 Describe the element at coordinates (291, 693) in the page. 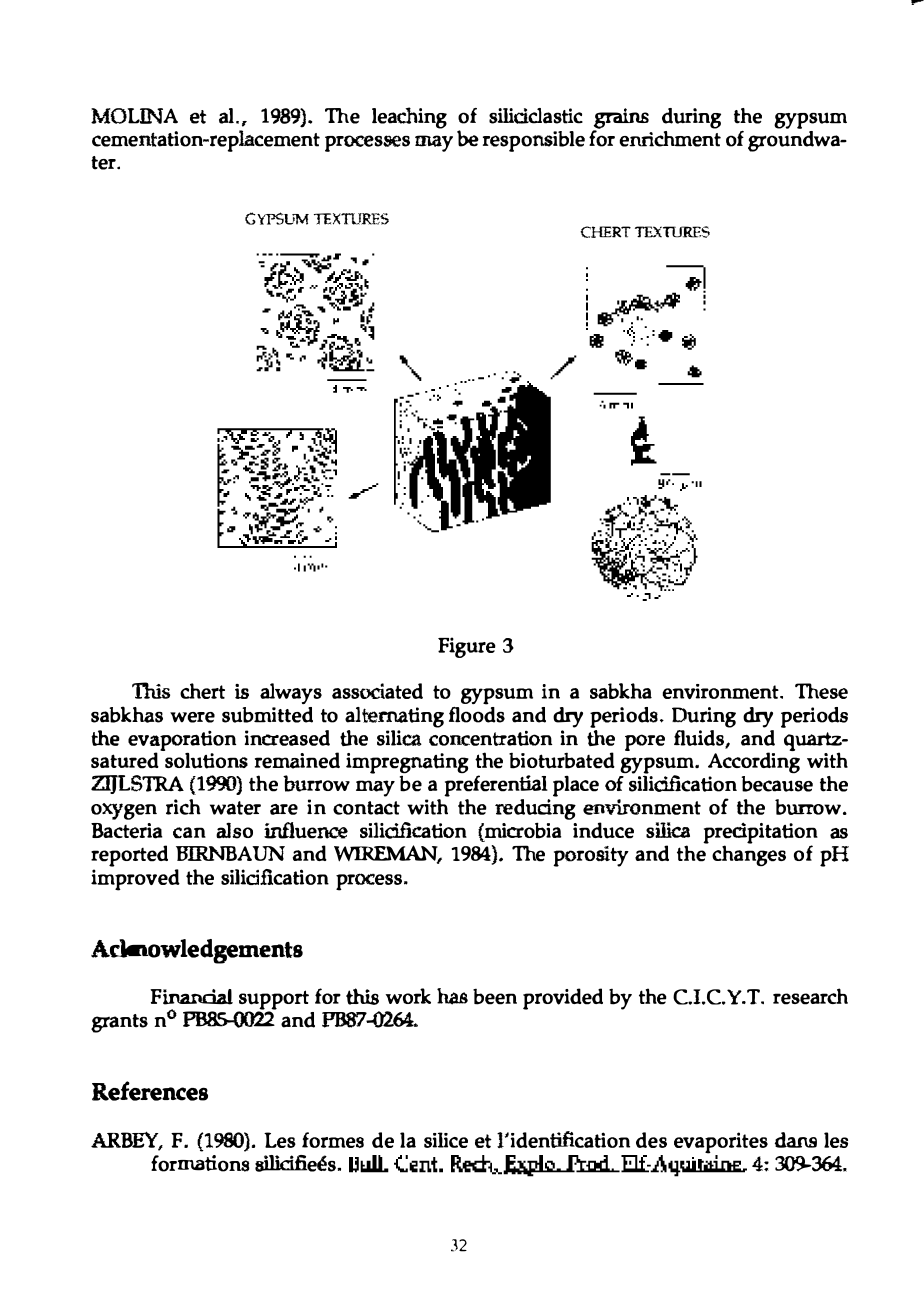

I see `always` at that location.
